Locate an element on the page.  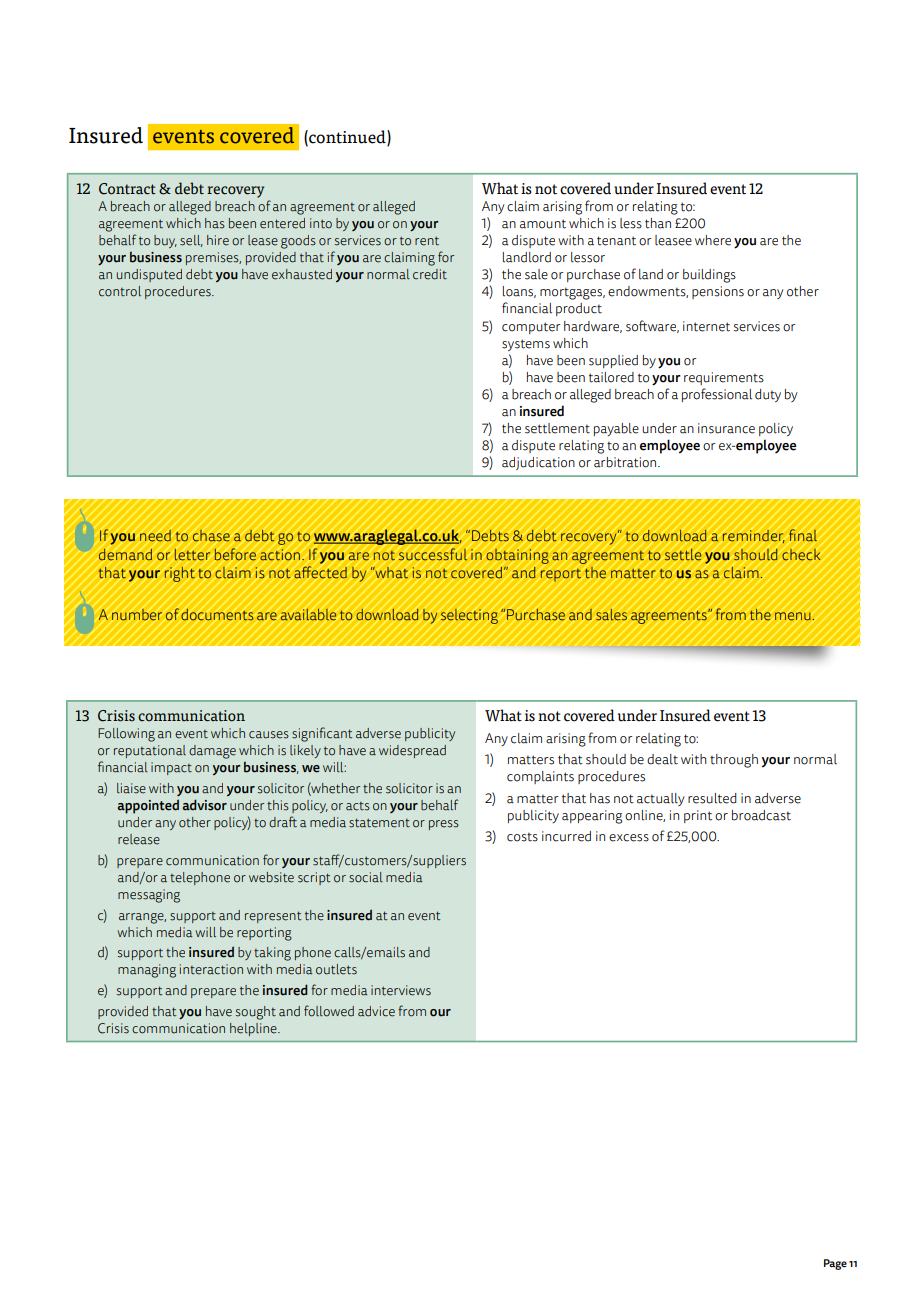
where is located at coordinates (713, 240).
